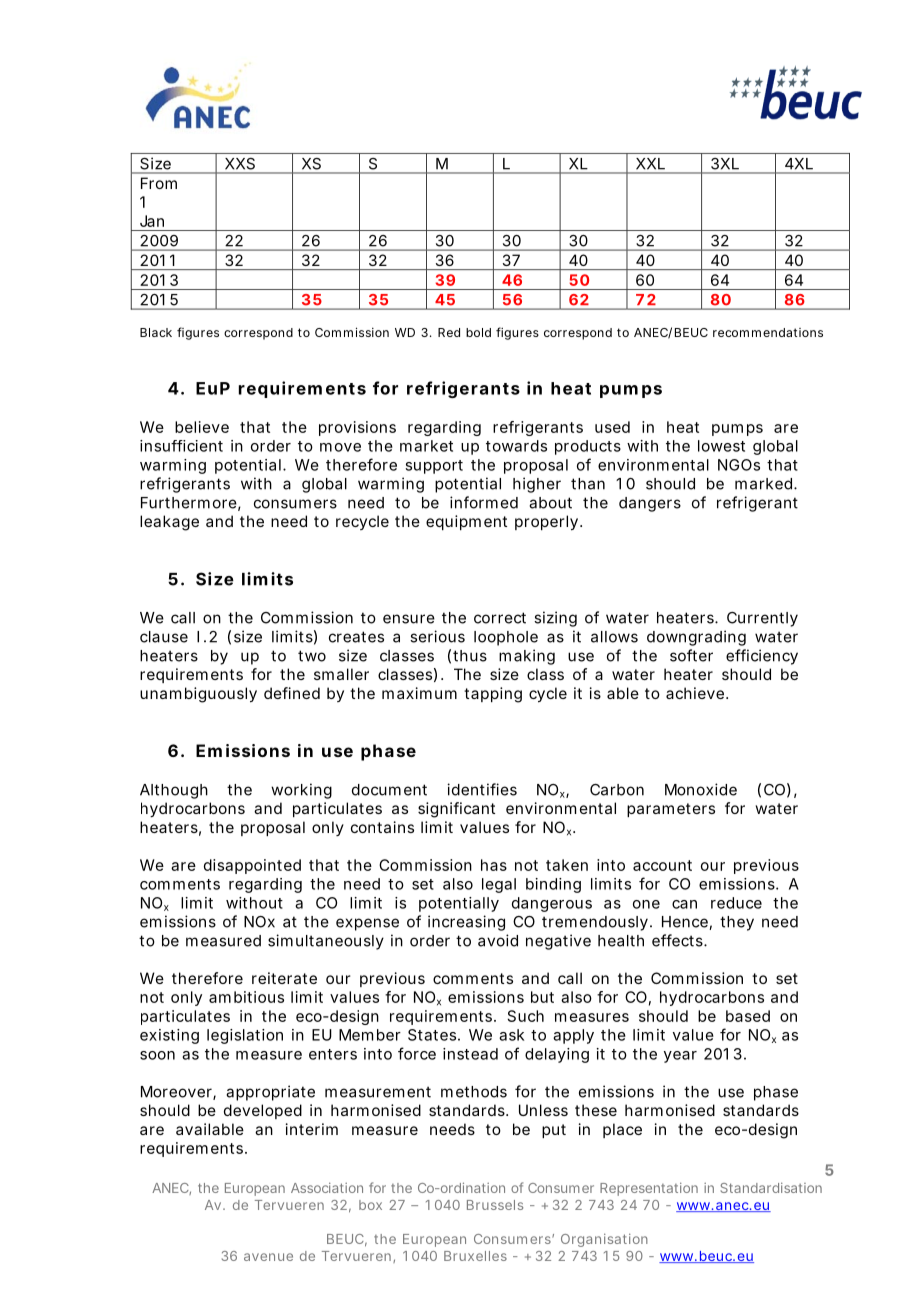  What do you see at coordinates (198, 695) in the screenshot?
I see `unambiguously` at bounding box center [198, 695].
